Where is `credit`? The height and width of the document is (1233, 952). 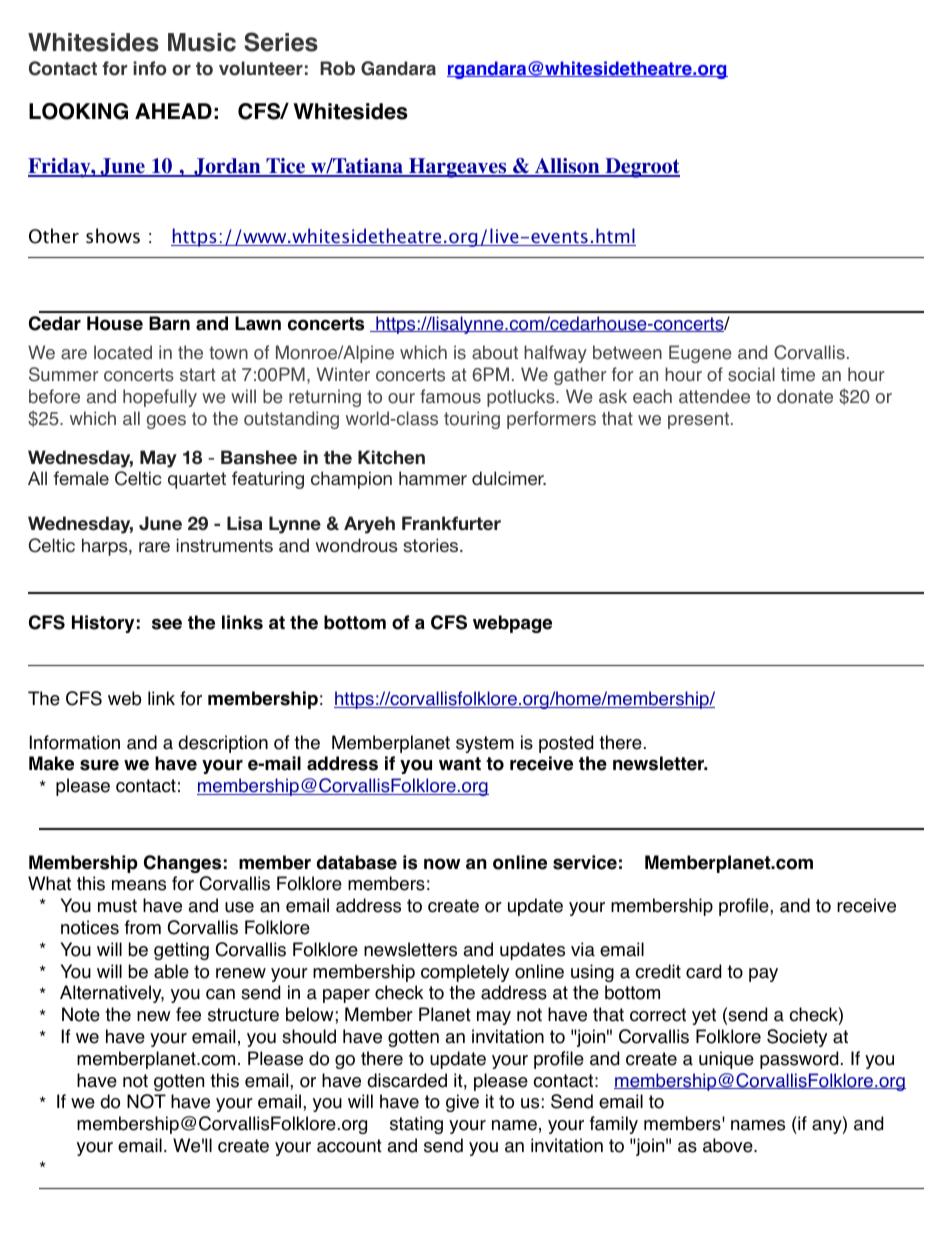 credit is located at coordinates (658, 971).
